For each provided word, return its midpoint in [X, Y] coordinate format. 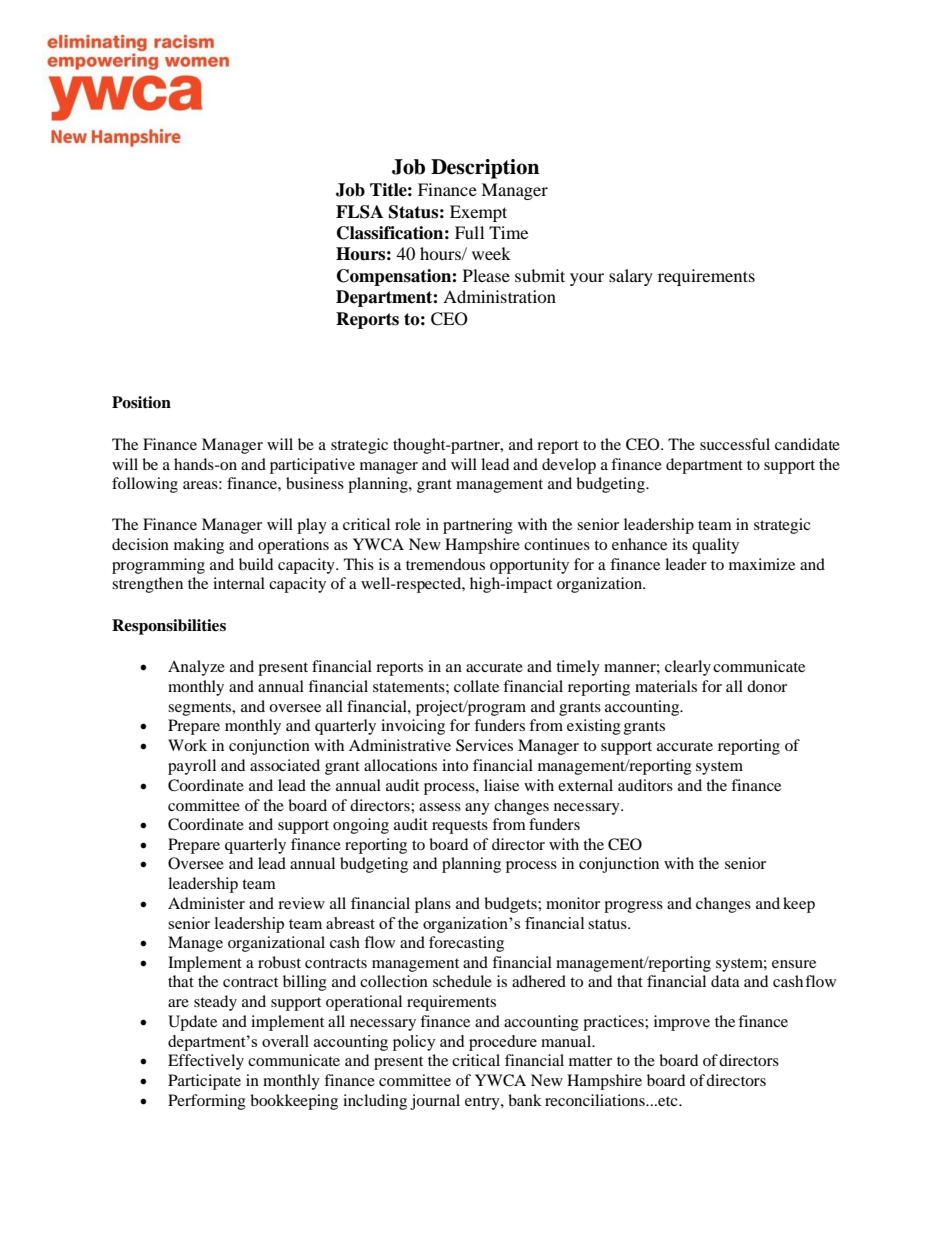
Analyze [196, 668]
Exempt [478, 213]
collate [476, 686]
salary [631, 277]
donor [767, 686]
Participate [204, 1082]
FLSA [359, 212]
